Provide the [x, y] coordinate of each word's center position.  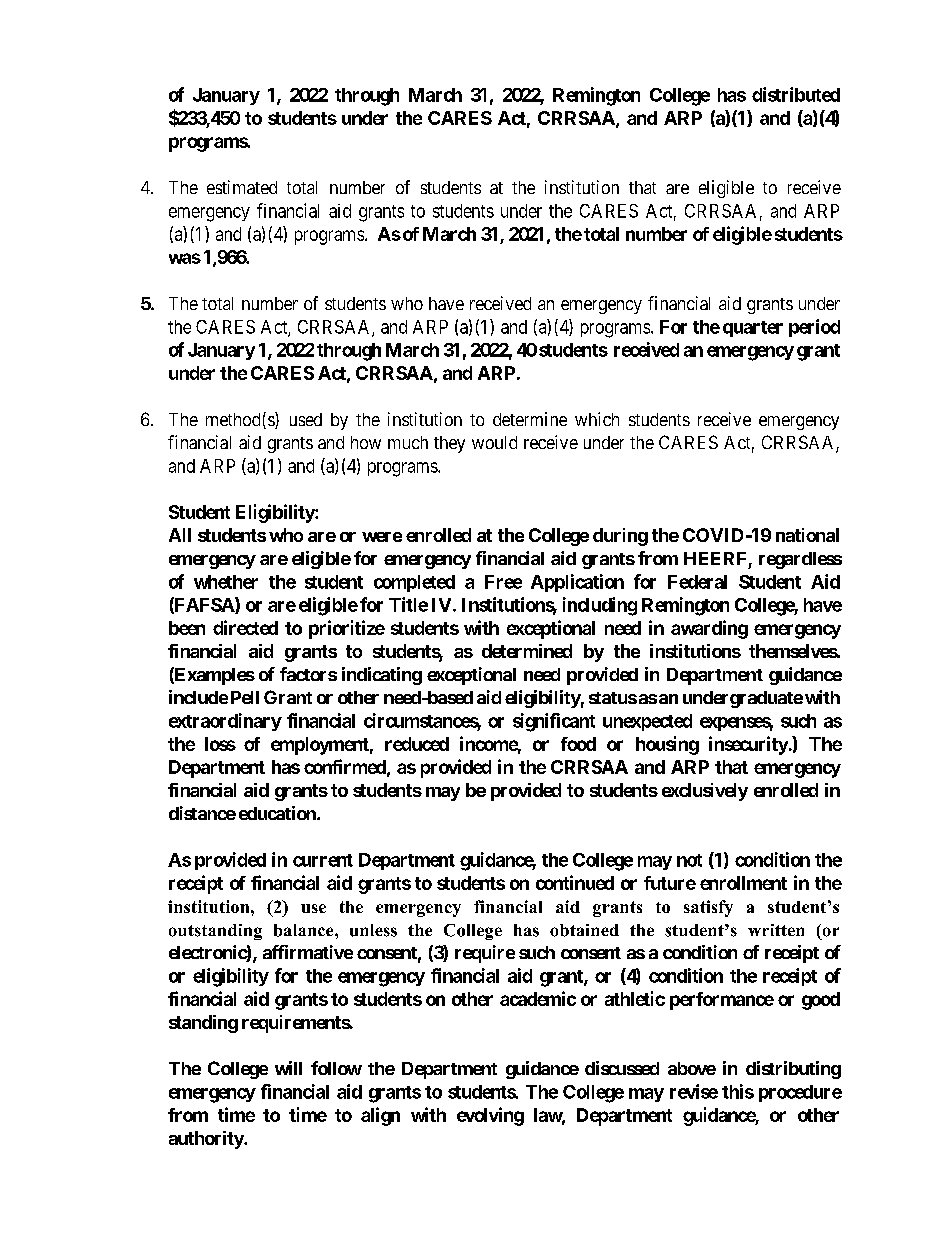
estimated [242, 187]
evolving [490, 1116]
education [278, 813]
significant [554, 722]
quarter [753, 329]
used [306, 419]
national [807, 535]
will [288, 1068]
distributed [796, 94]
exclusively [705, 792]
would [494, 442]
